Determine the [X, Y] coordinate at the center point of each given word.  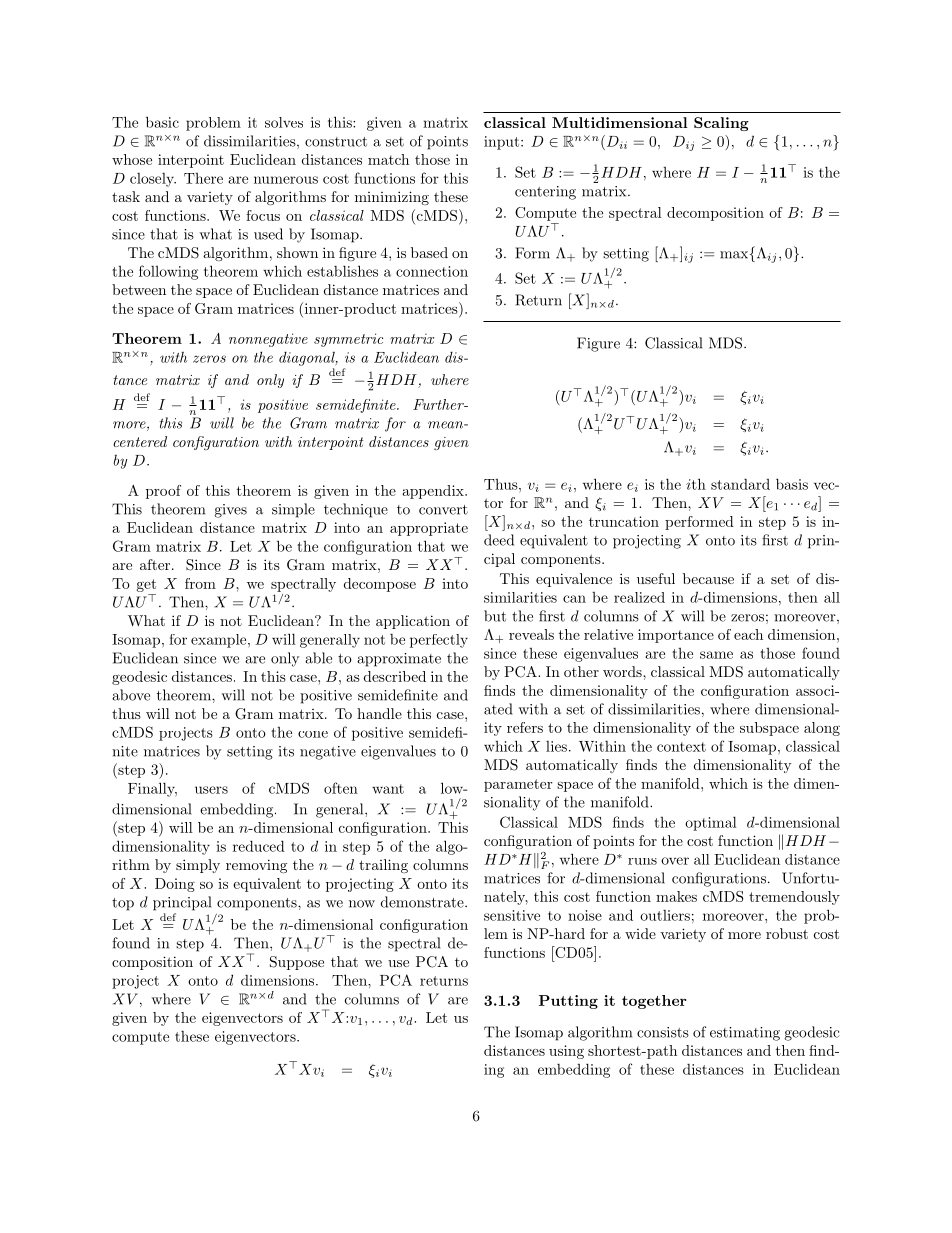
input [501, 143]
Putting [568, 1002]
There [203, 178]
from [200, 583]
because [708, 578]
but [495, 616]
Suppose [297, 963]
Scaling [721, 124]
